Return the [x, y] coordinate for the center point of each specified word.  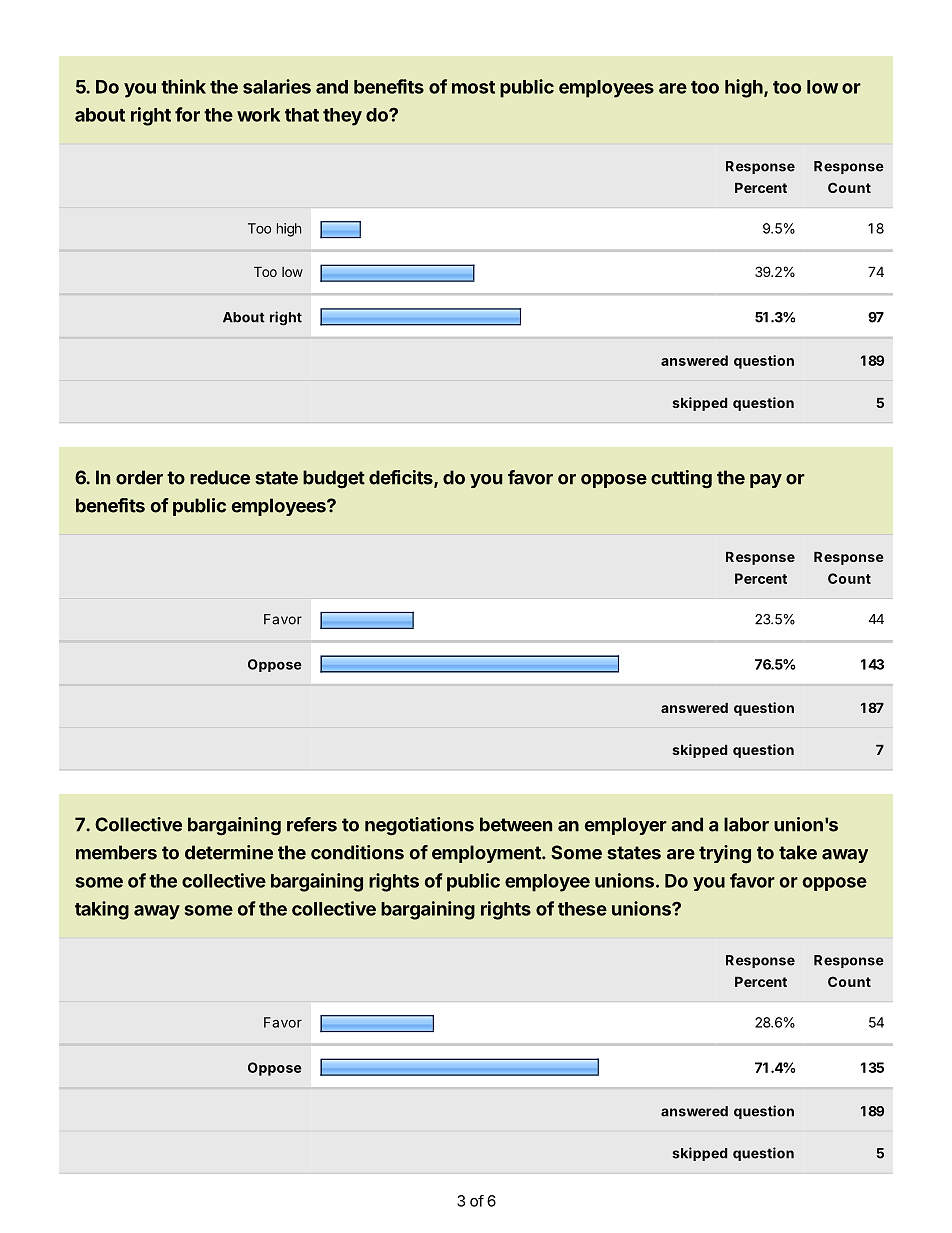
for [187, 114]
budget [334, 479]
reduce [220, 477]
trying [725, 854]
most [473, 87]
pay [766, 481]
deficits [402, 478]
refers [312, 824]
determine [229, 852]
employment [487, 854]
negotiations [419, 826]
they [342, 117]
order [139, 477]
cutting [681, 479]
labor [746, 824]
